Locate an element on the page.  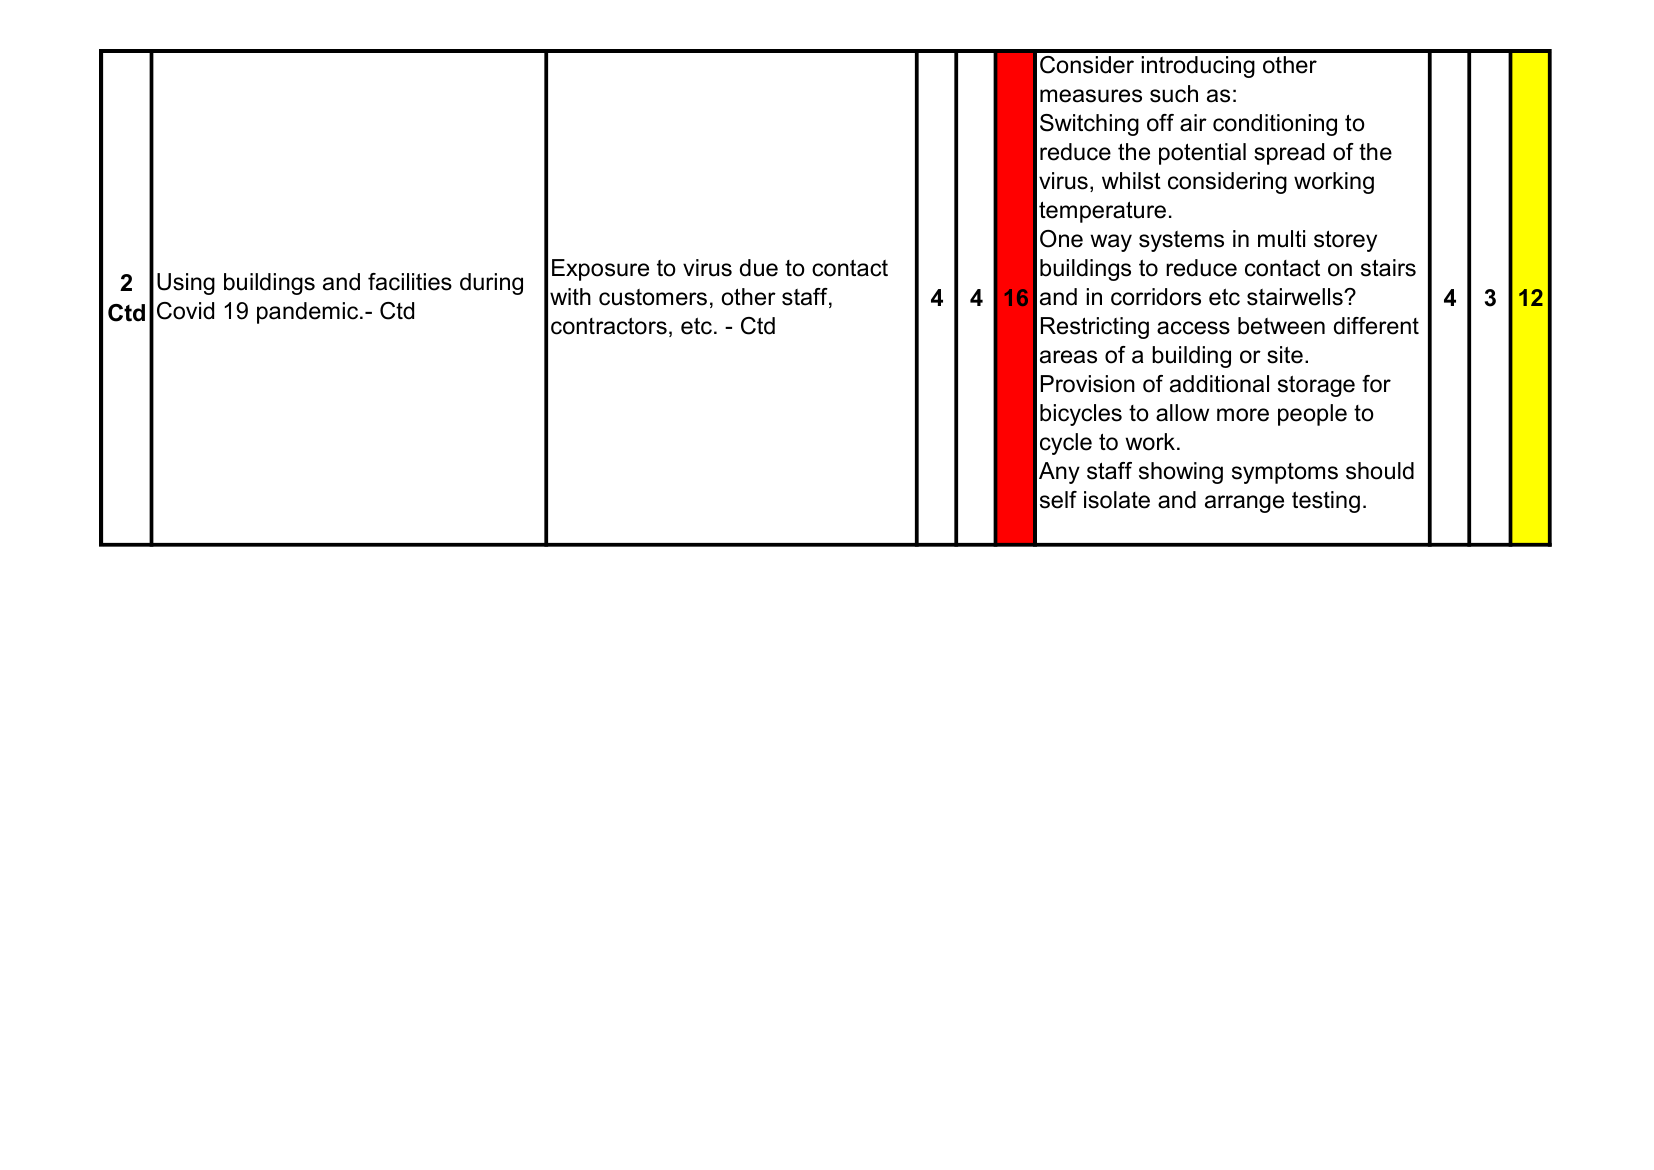
self is located at coordinates (1058, 500).
